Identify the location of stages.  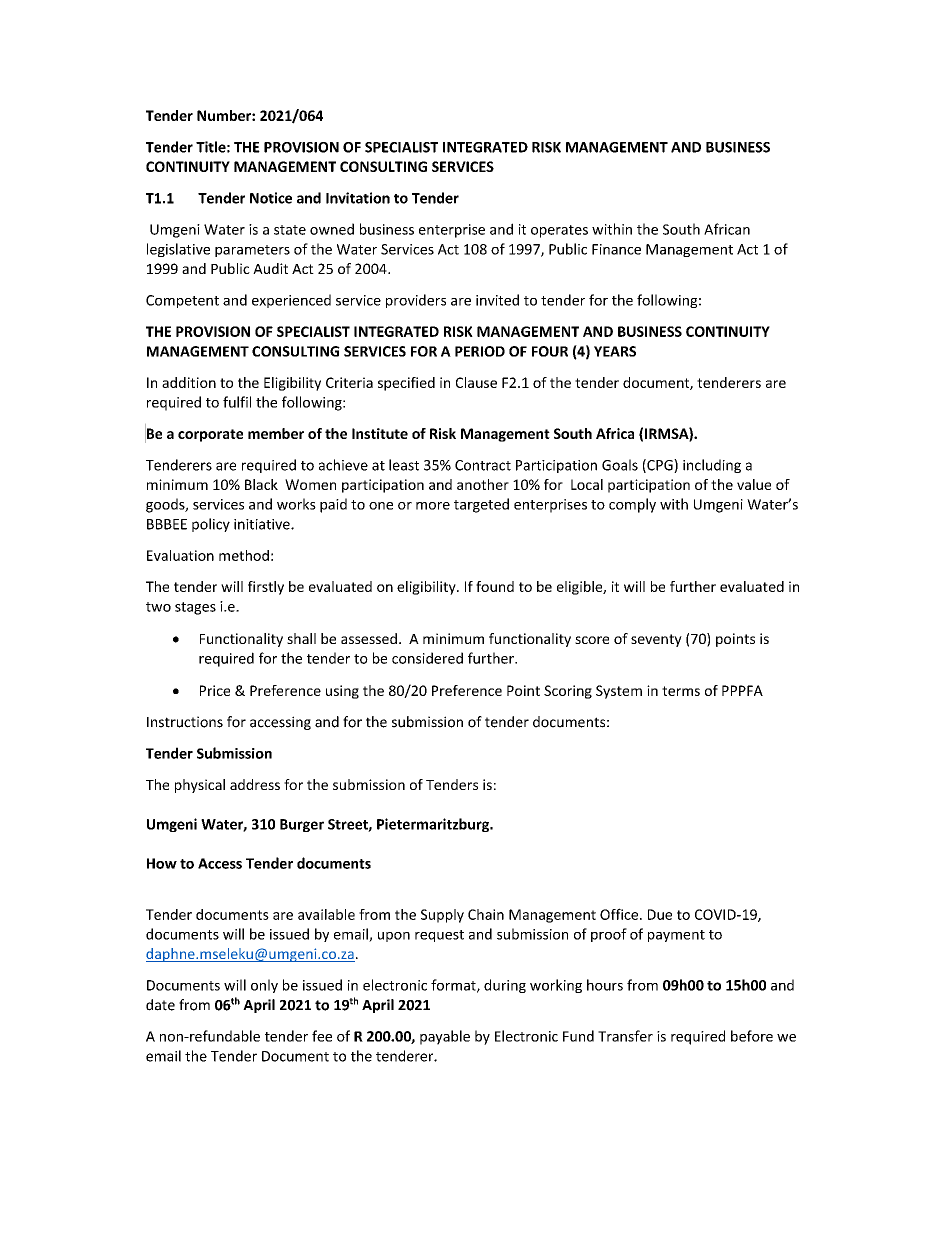
(195, 608).
